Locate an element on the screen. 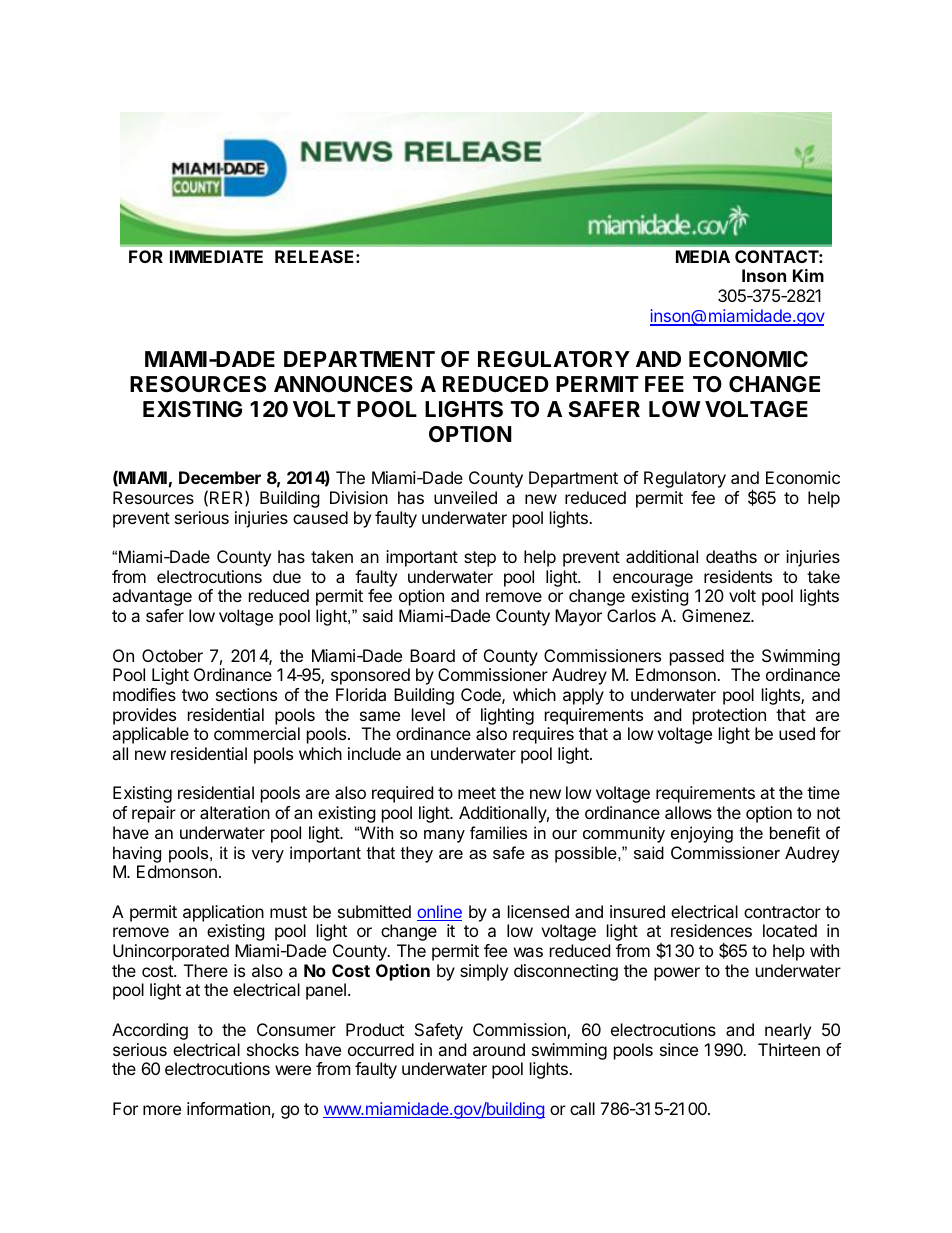  alteration is located at coordinates (235, 812).
